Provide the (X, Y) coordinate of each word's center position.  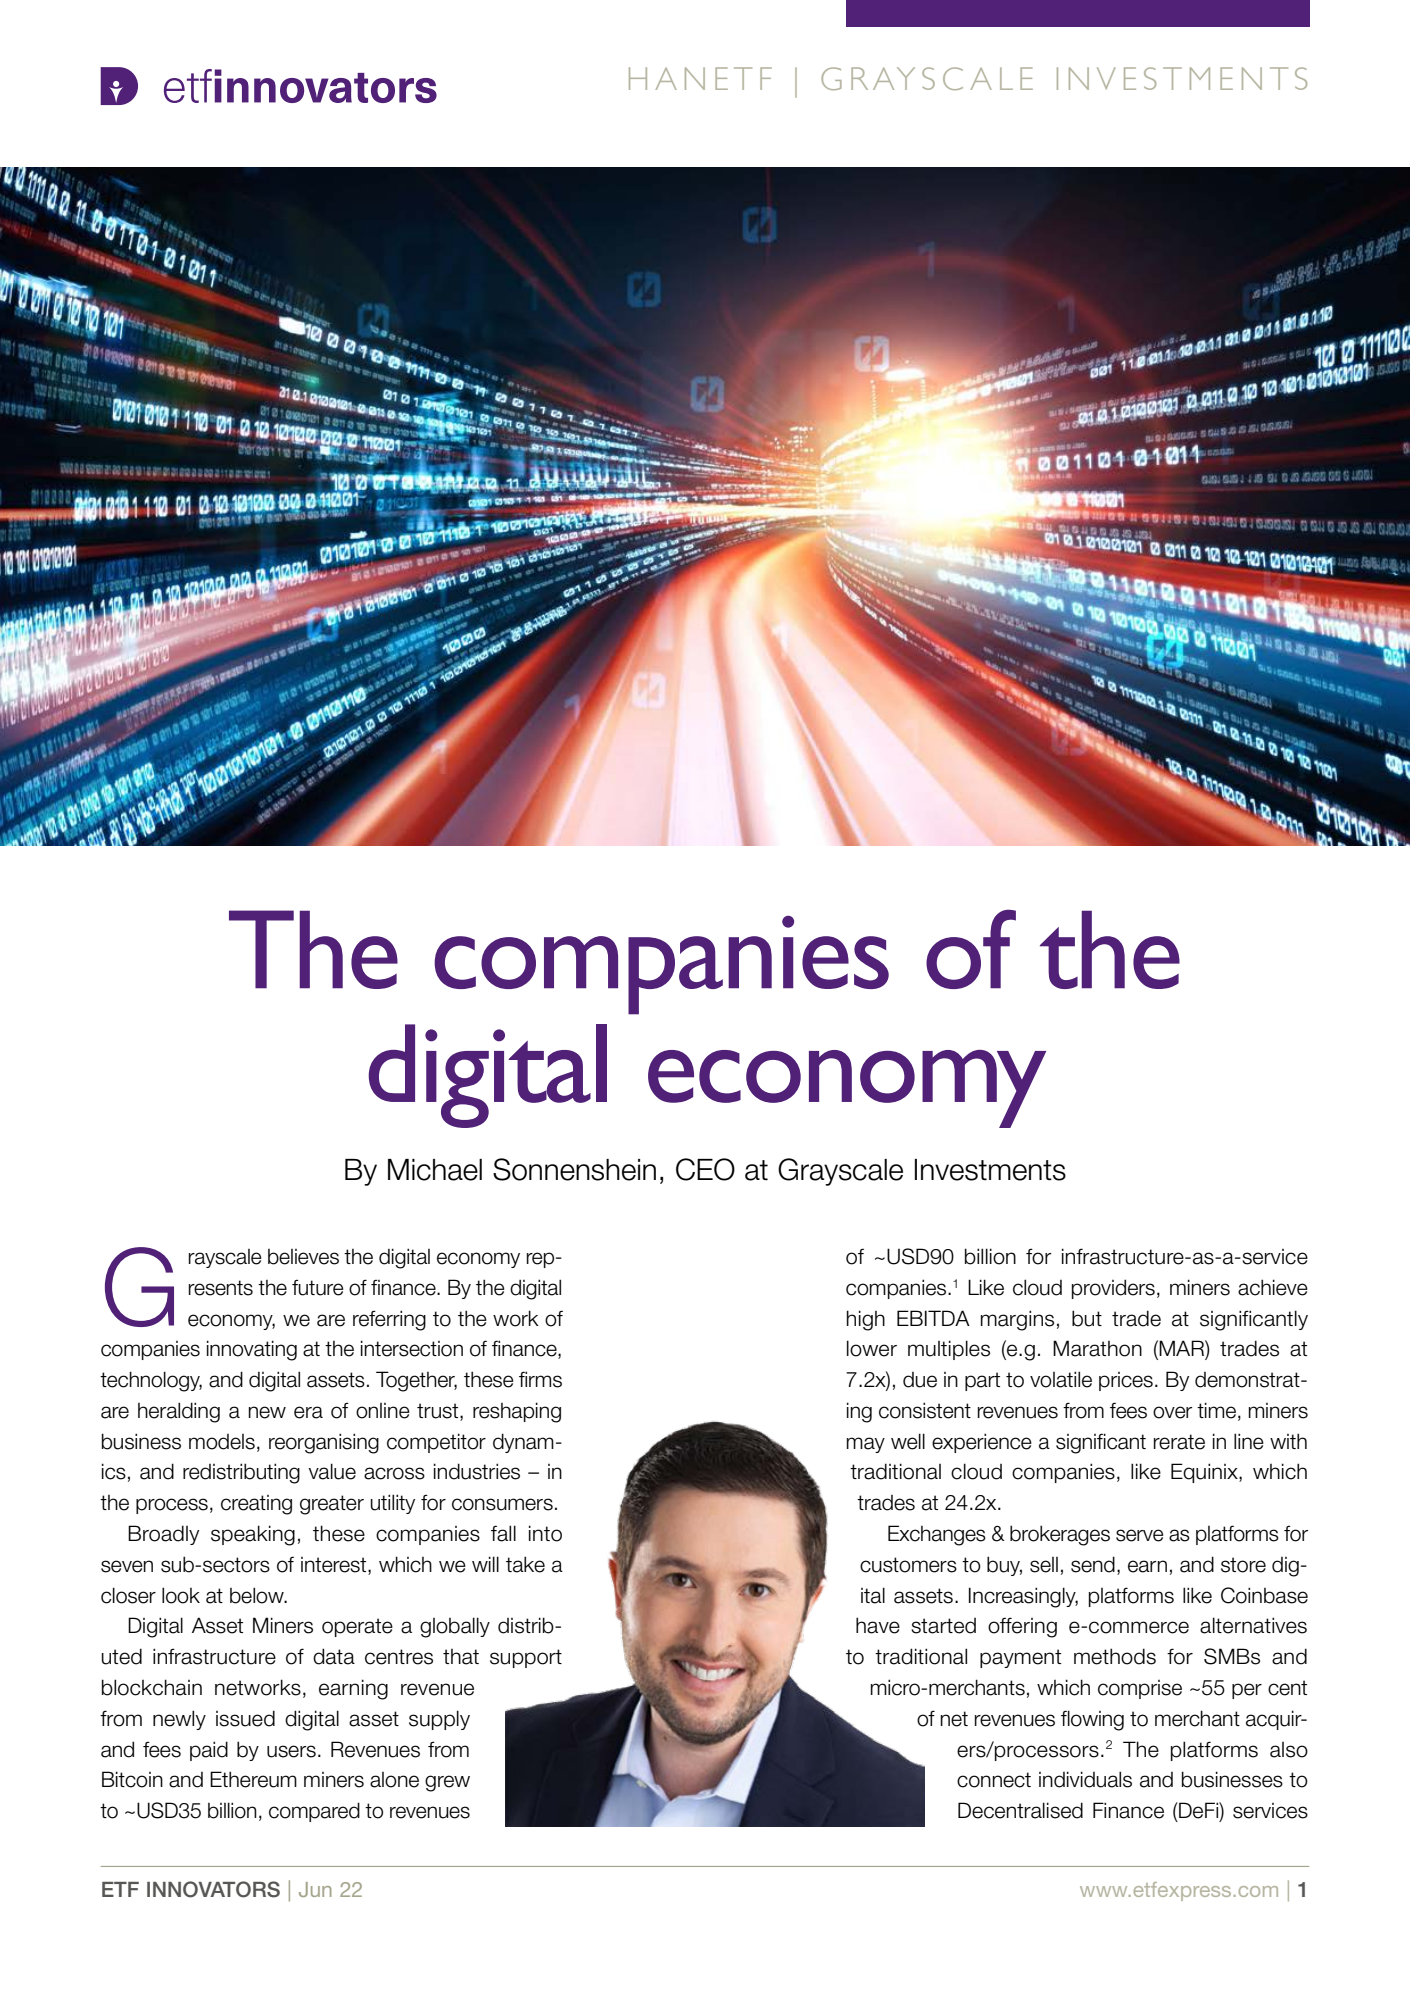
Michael (435, 1170)
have (878, 1625)
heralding (179, 1412)
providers (1113, 1289)
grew (447, 1783)
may (866, 1445)
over (1172, 1412)
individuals (1085, 1779)
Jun (315, 1889)
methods (1115, 1656)
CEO (705, 1169)
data (334, 1656)
